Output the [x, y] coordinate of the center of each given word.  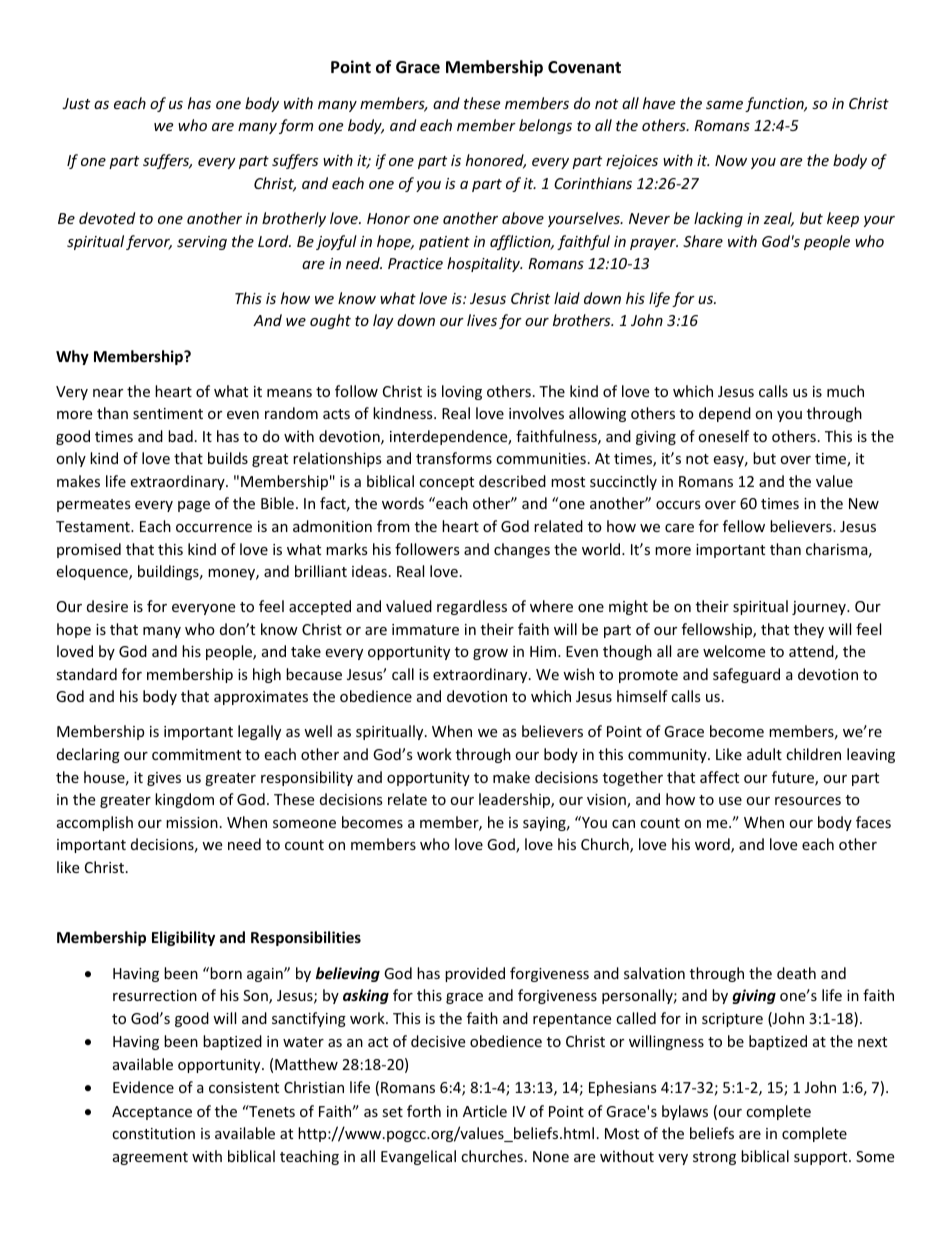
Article [485, 1111]
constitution [153, 1133]
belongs [545, 126]
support [822, 1158]
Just [76, 103]
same [724, 105]
